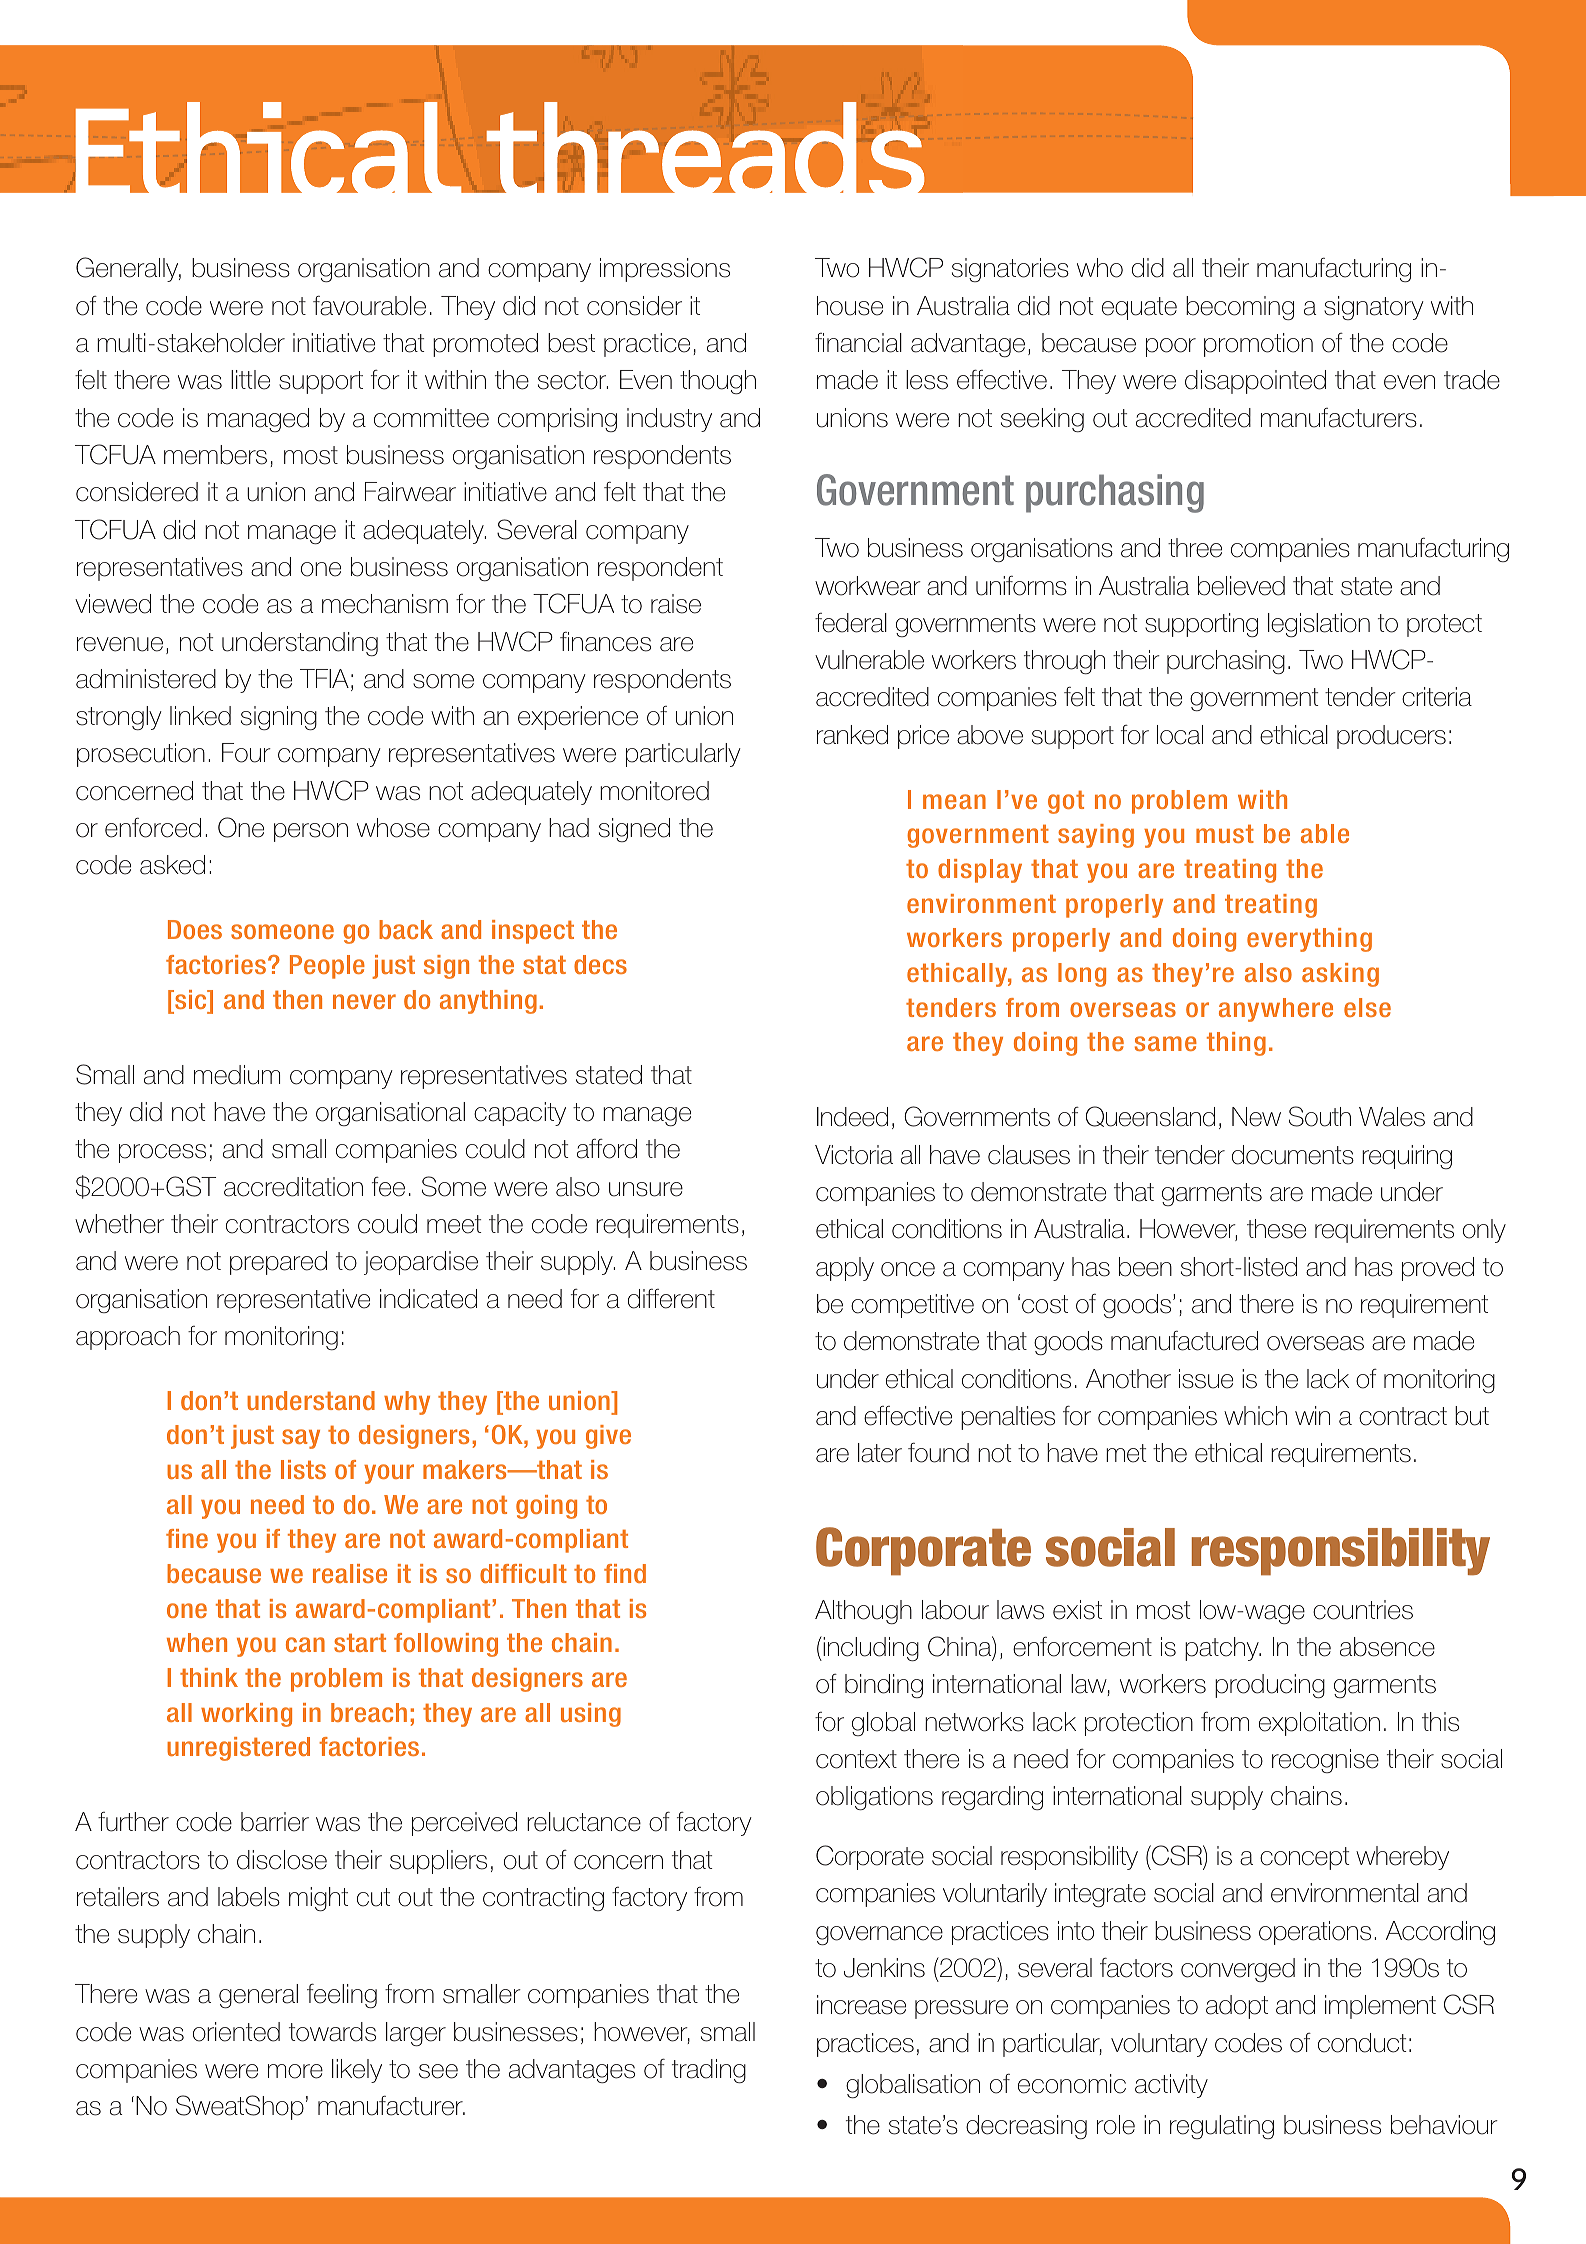 The width and height of the document is (1586, 2244). I want to click on context, so click(856, 1759).
